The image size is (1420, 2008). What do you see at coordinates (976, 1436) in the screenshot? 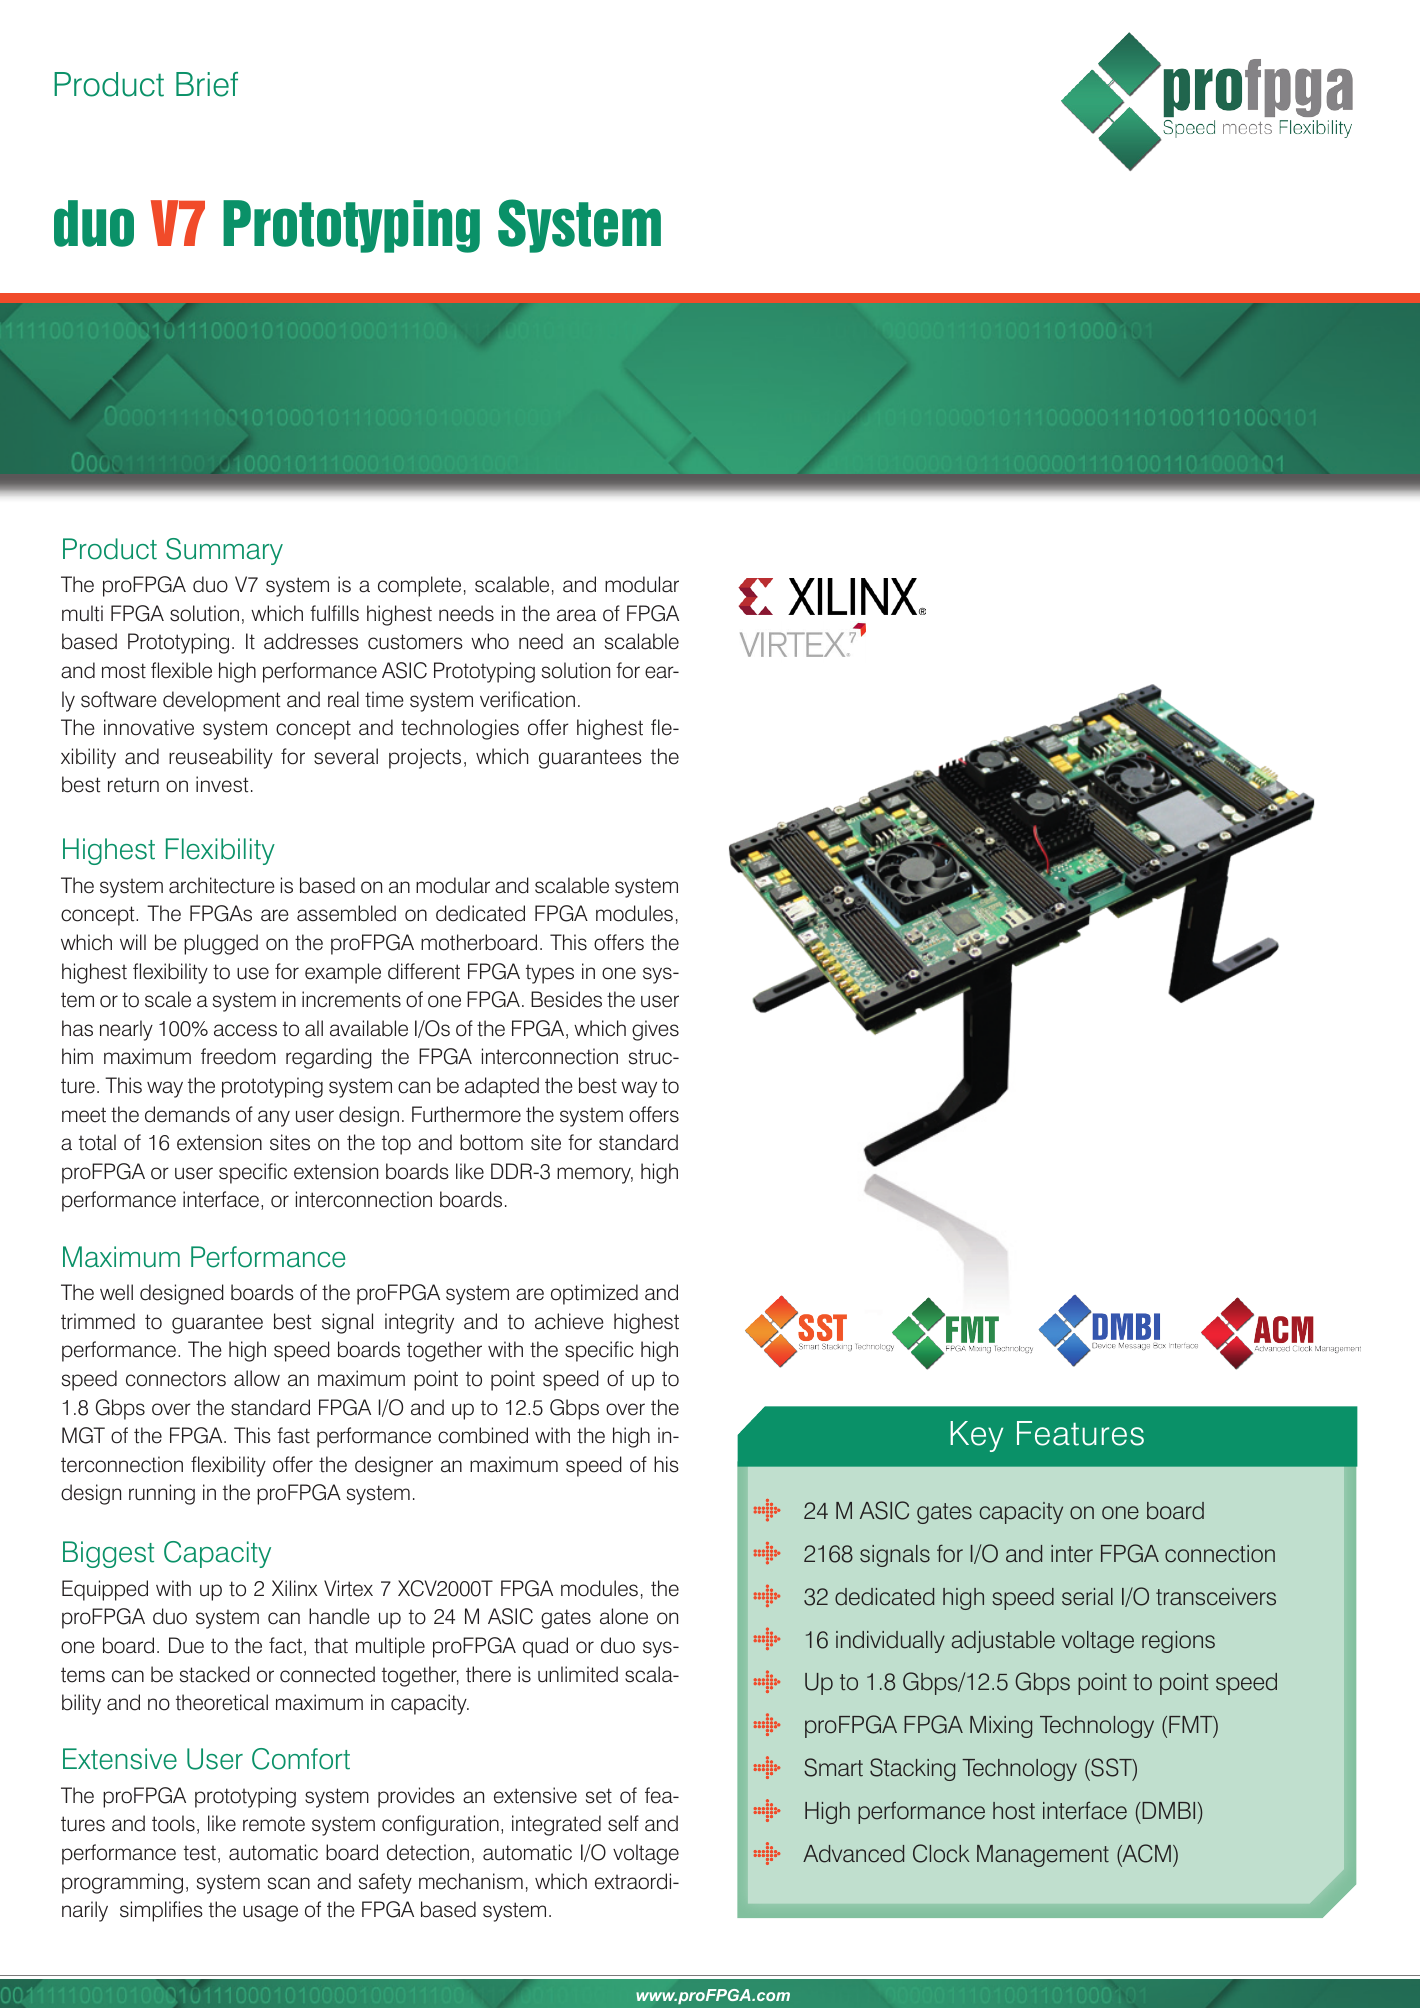
I see `Key` at bounding box center [976, 1436].
